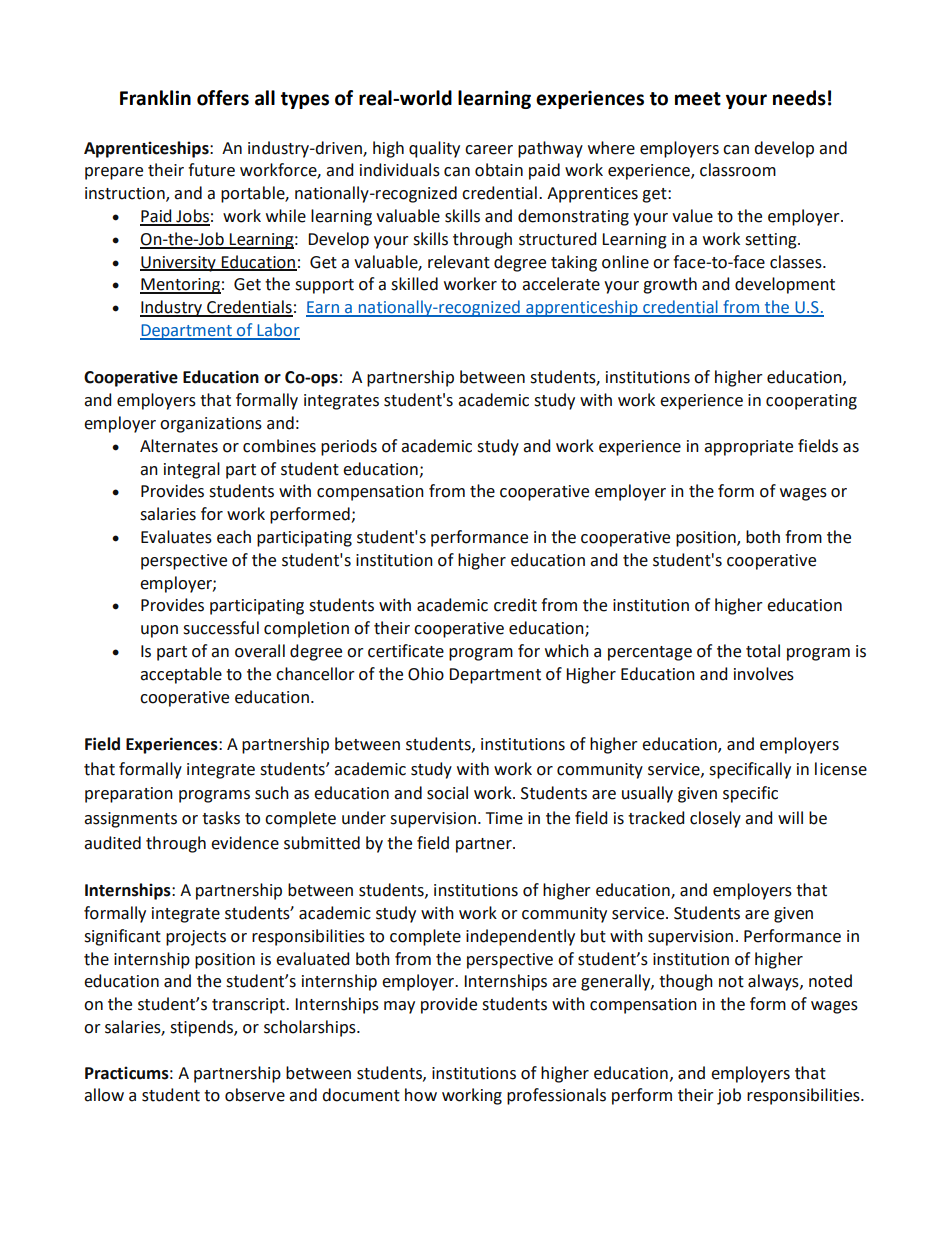 The width and height of the page is (952, 1233). Describe the element at coordinates (349, 447) in the page. I see `periods` at that location.
